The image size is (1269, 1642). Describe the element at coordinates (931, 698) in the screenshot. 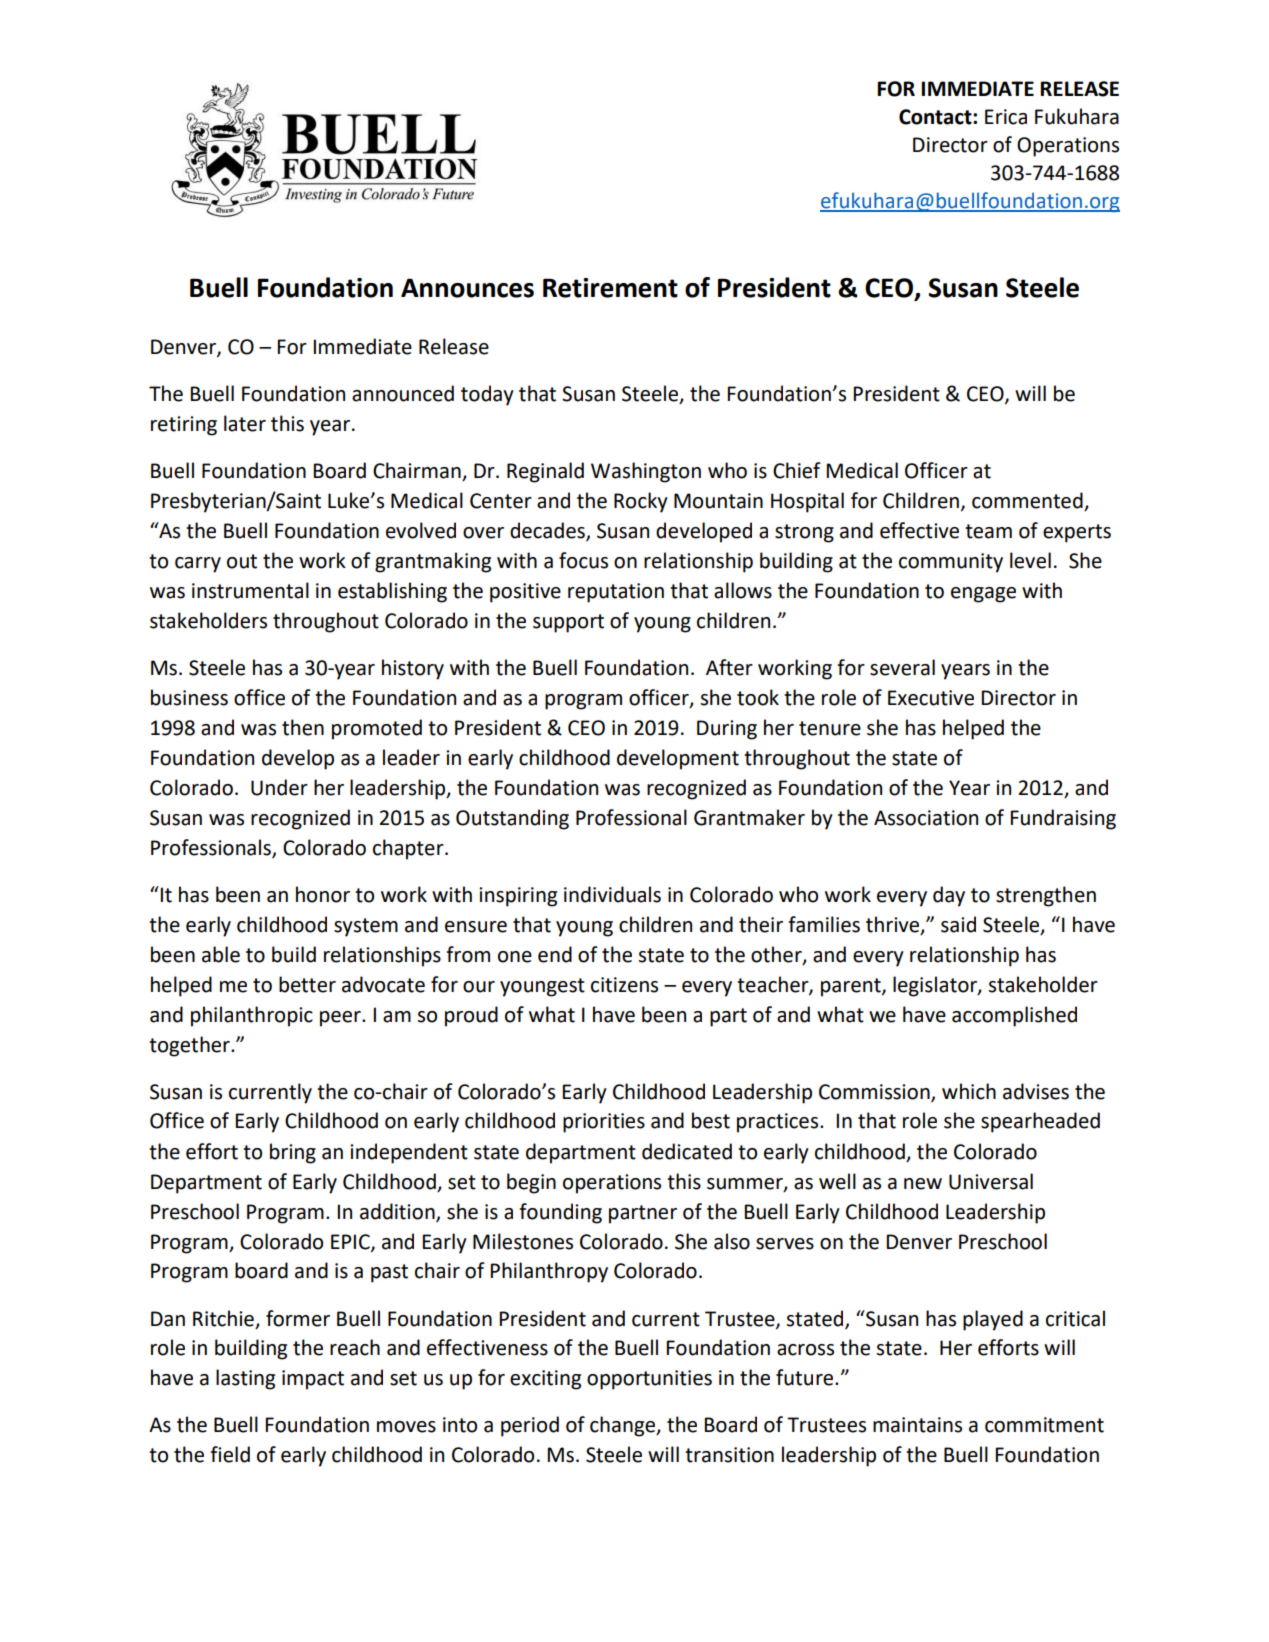

I see `Executive` at that location.
